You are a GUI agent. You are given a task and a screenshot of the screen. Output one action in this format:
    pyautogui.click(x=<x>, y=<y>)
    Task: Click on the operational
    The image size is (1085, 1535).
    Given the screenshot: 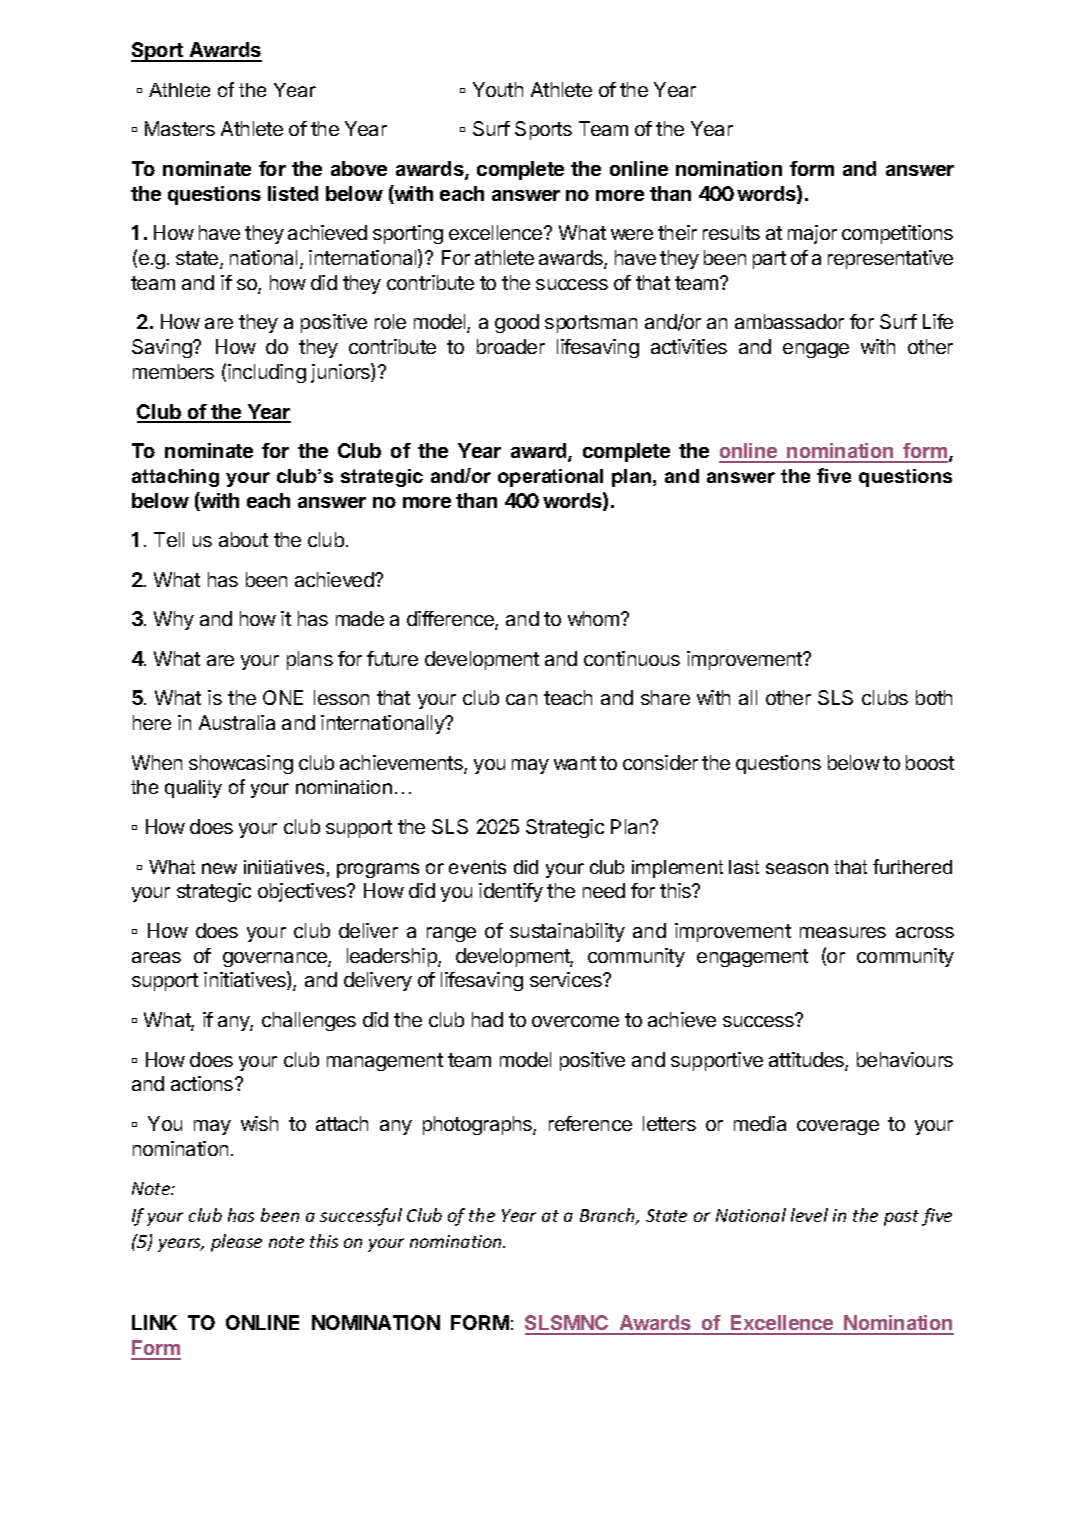 What is the action you would take?
    pyautogui.click(x=550, y=478)
